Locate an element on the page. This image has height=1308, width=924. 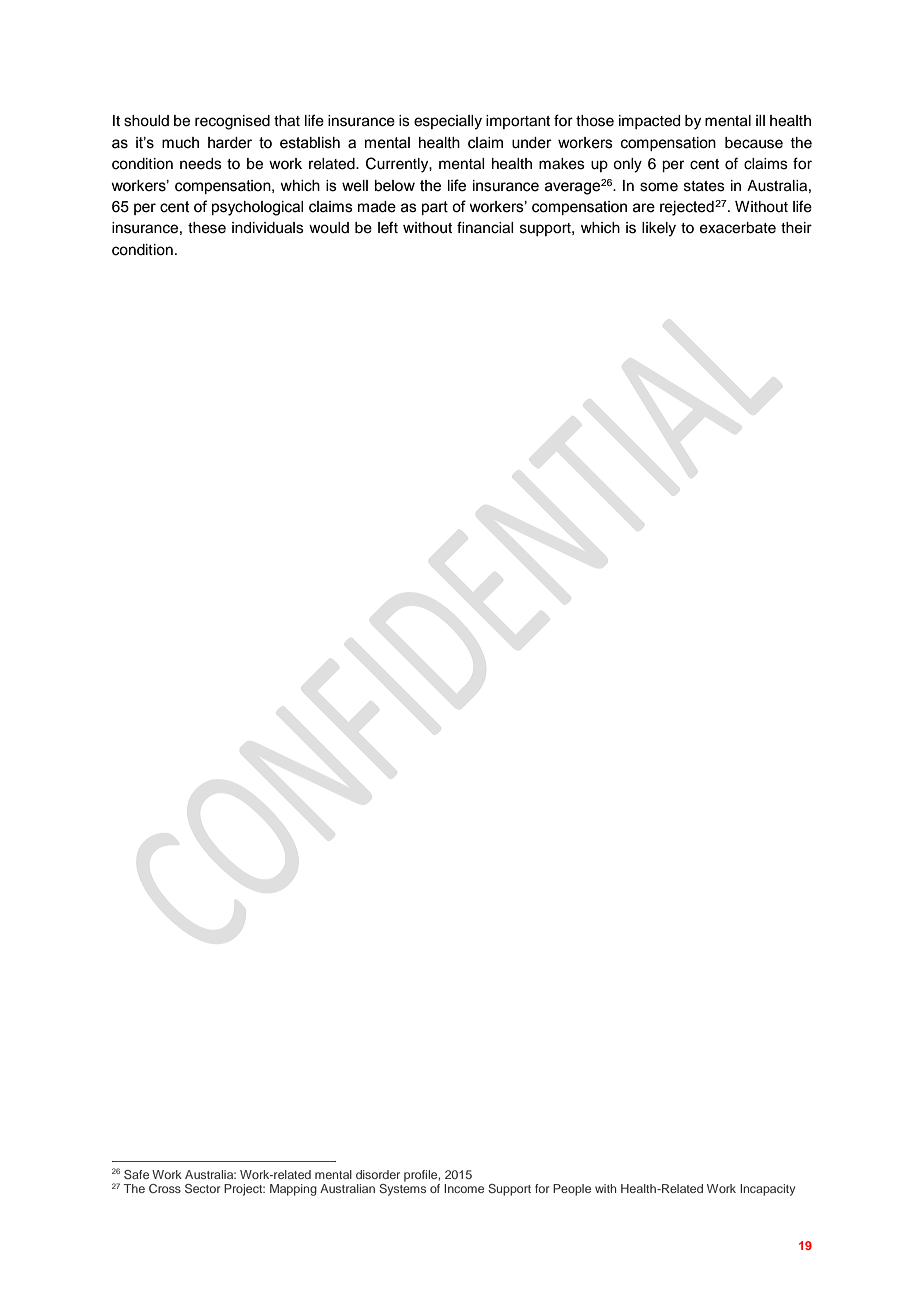
Sector is located at coordinates (203, 1188).
